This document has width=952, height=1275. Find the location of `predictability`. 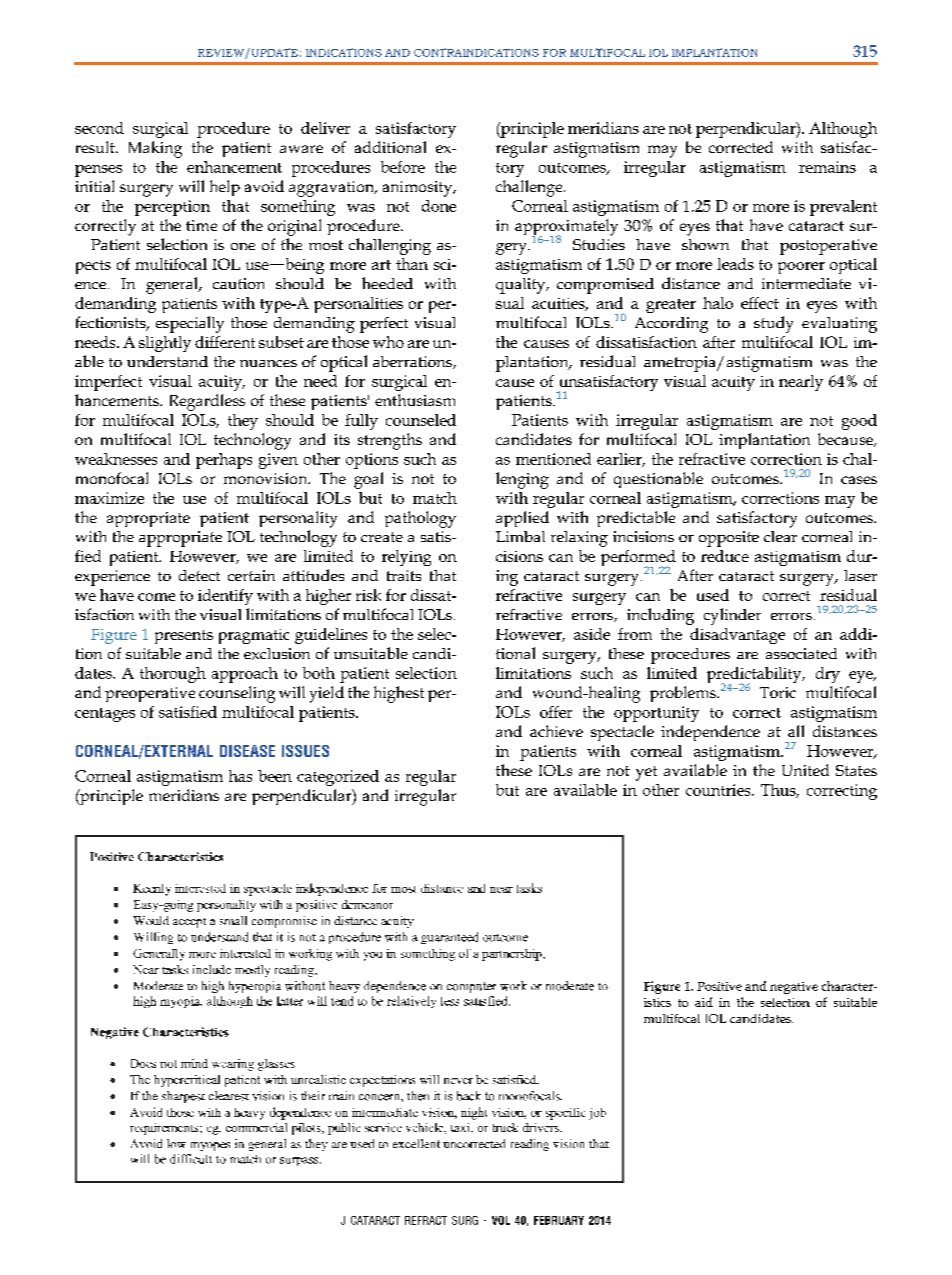

predictability is located at coordinates (755, 676).
